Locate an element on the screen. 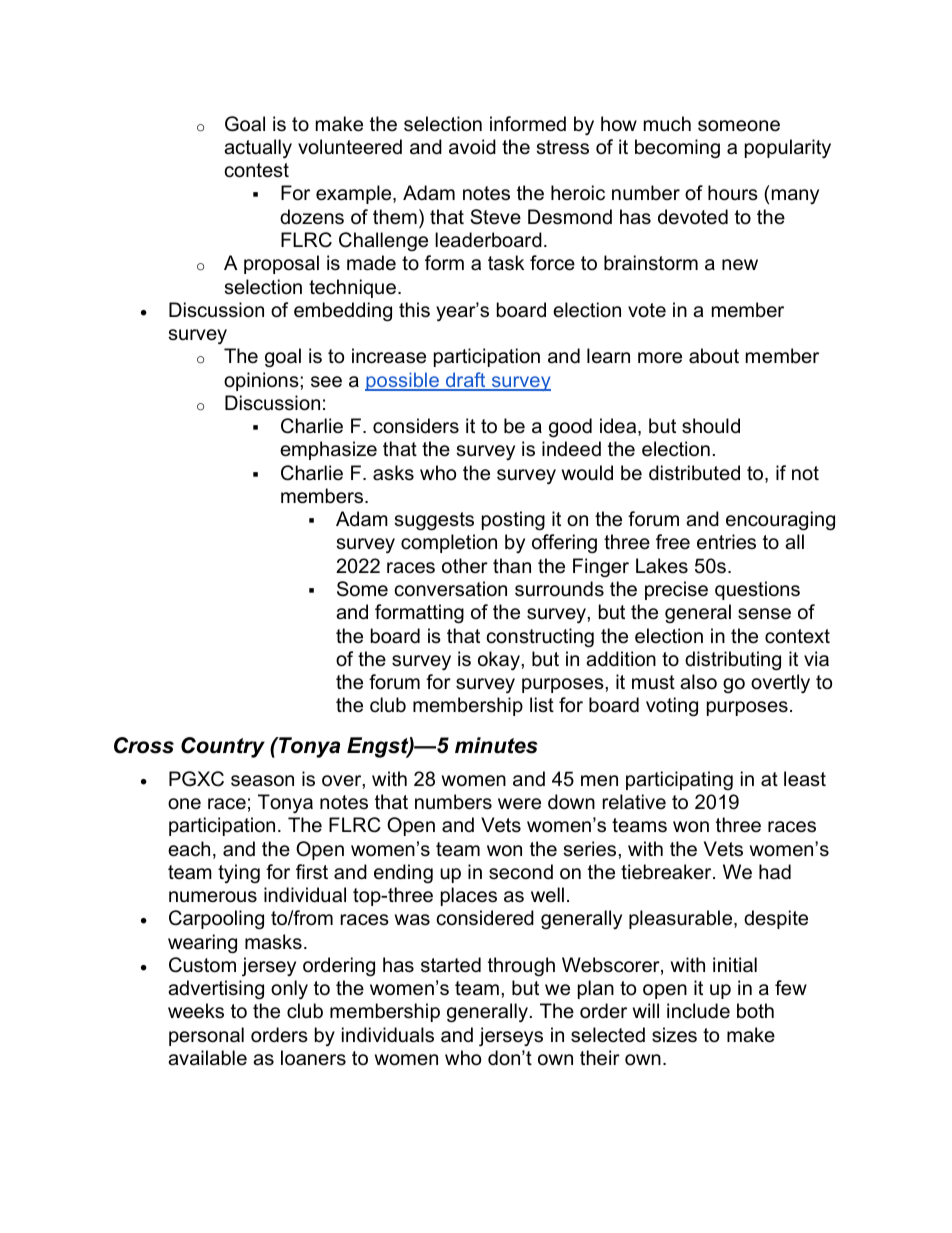 The width and height of the screenshot is (952, 1233). started is located at coordinates (451, 965).
